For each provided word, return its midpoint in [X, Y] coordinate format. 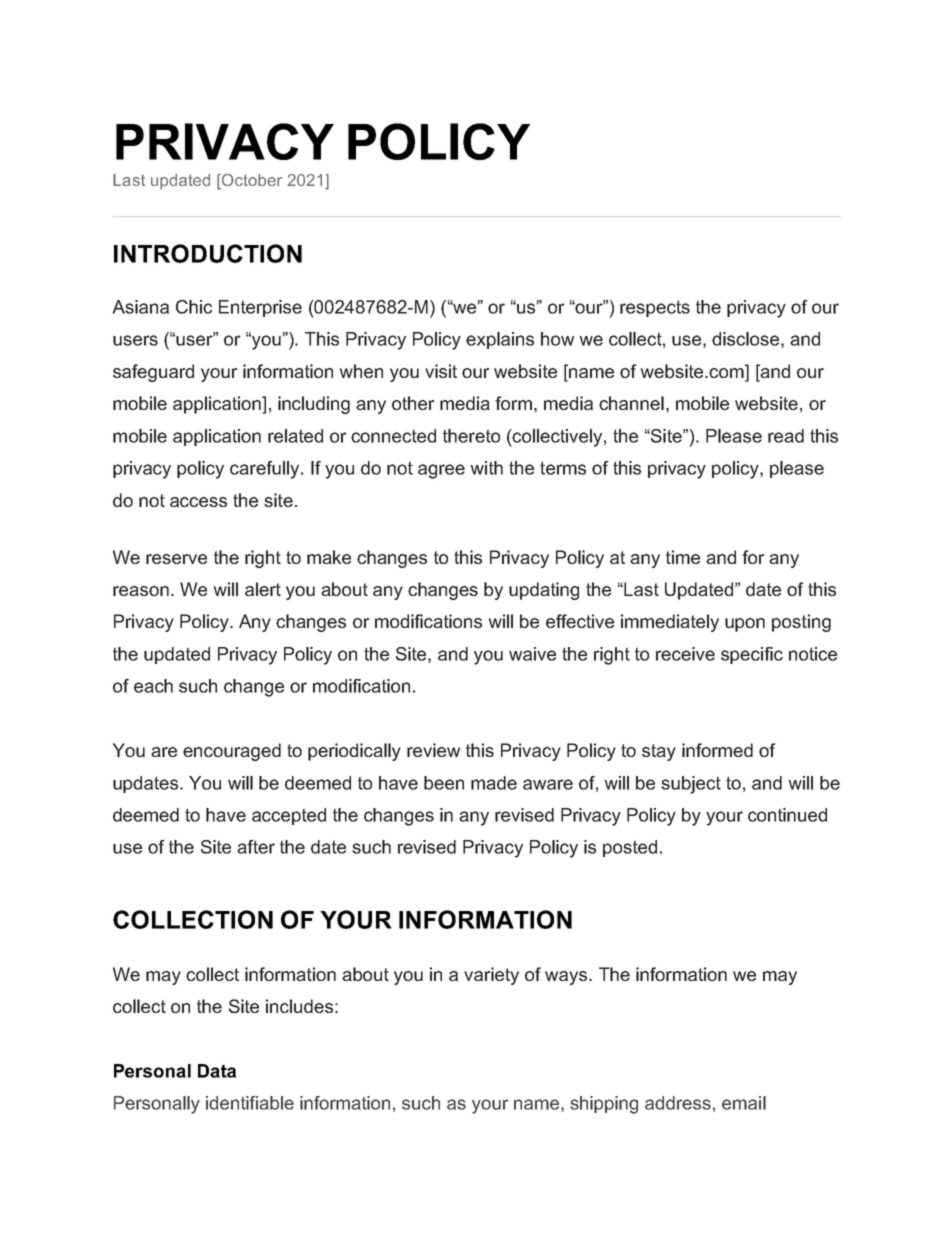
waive [532, 654]
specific [752, 655]
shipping [604, 1105]
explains [500, 340]
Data [217, 1071]
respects [655, 308]
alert [263, 589]
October [251, 181]
